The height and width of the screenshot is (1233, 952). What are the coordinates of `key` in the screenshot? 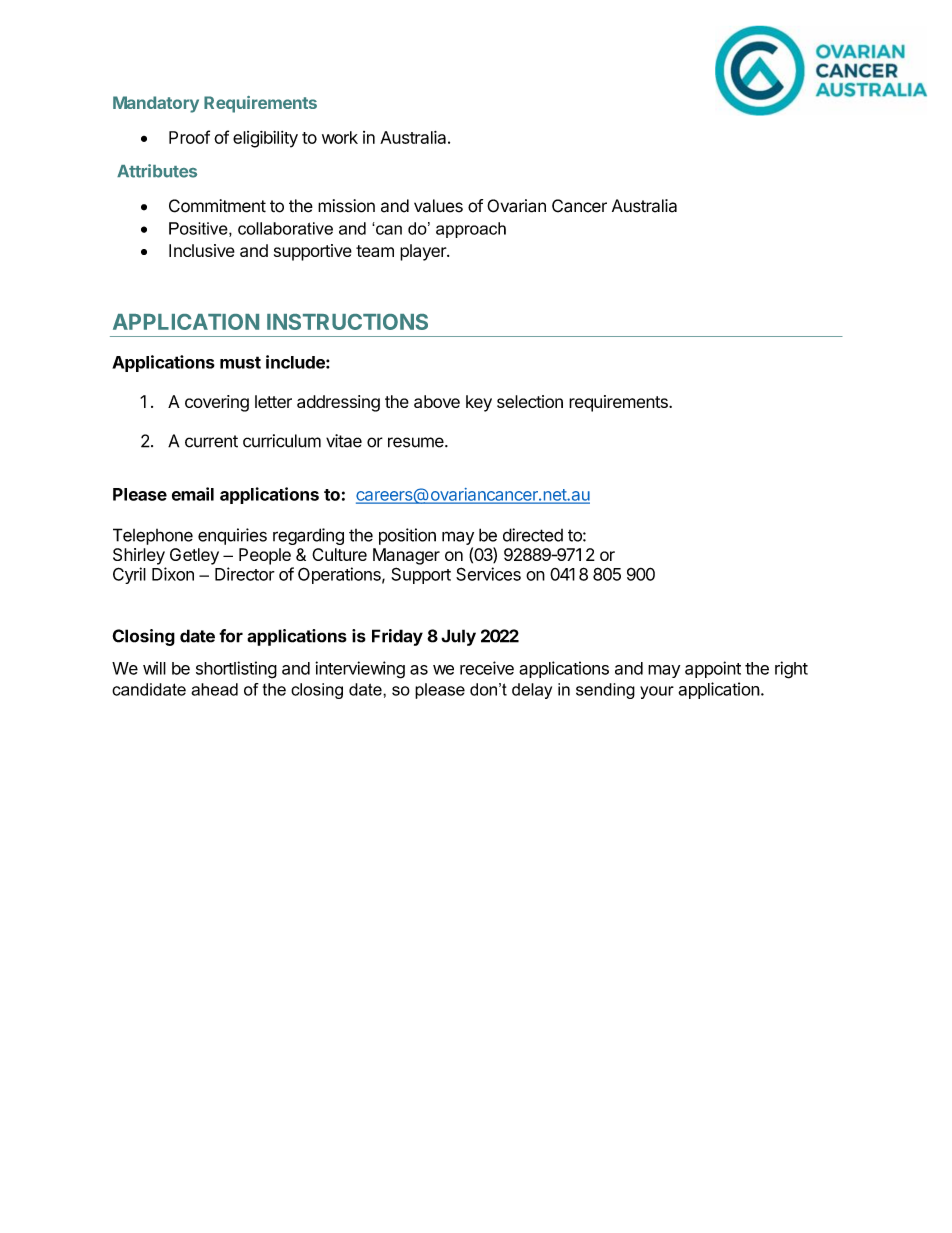 It's located at (479, 403).
